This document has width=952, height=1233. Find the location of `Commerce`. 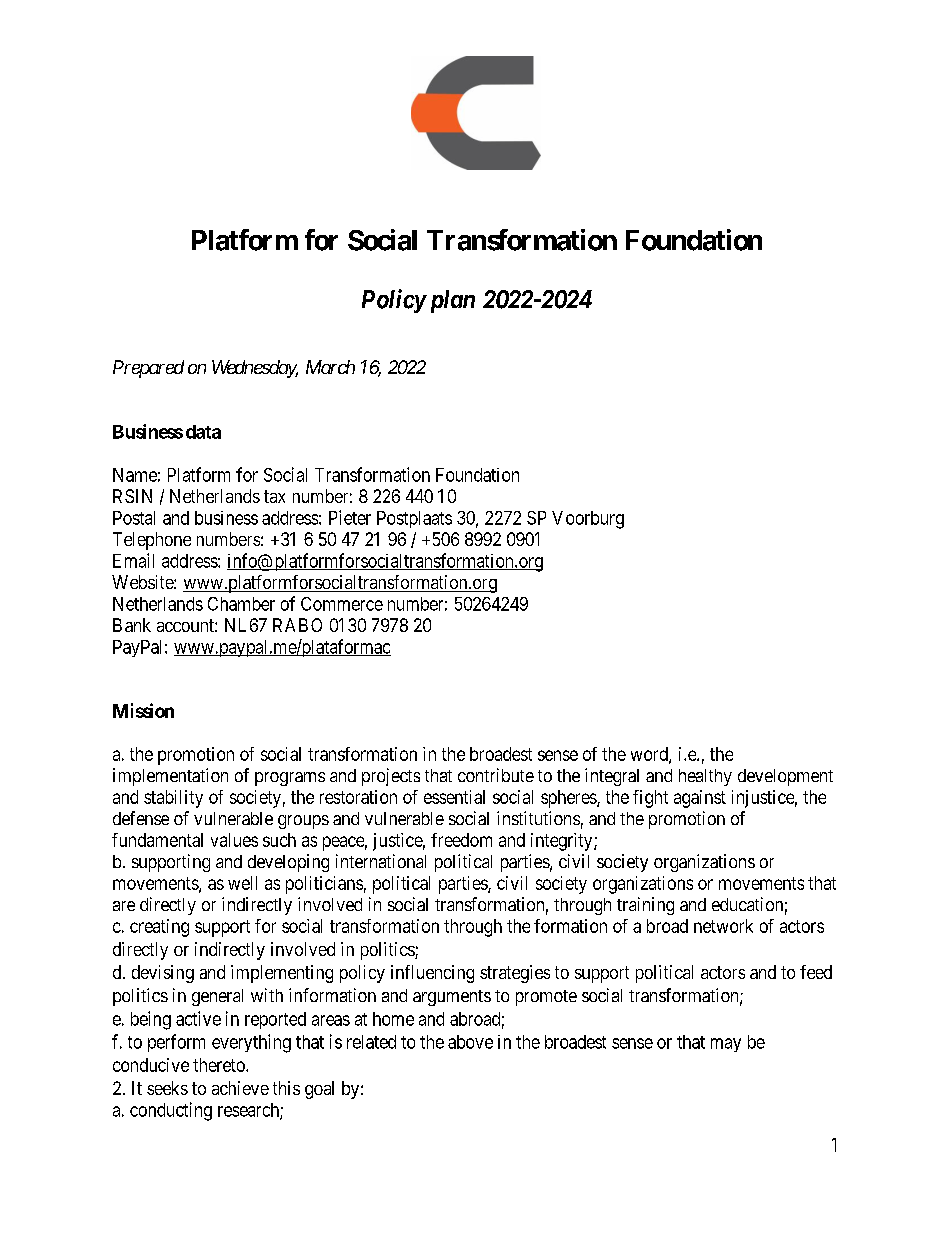

Commerce is located at coordinates (342, 604).
